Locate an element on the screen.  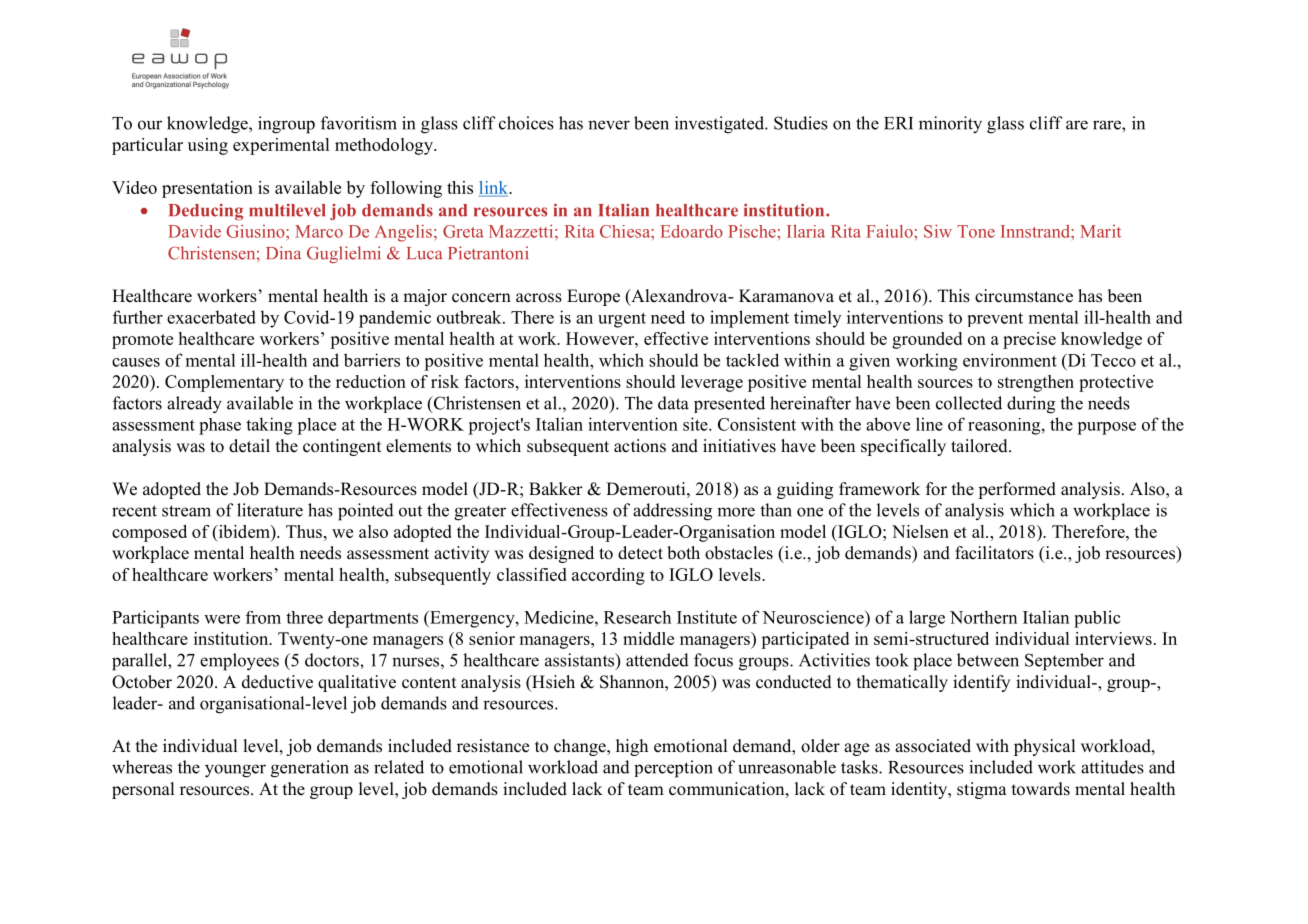
environment is located at coordinates (1010, 360).
